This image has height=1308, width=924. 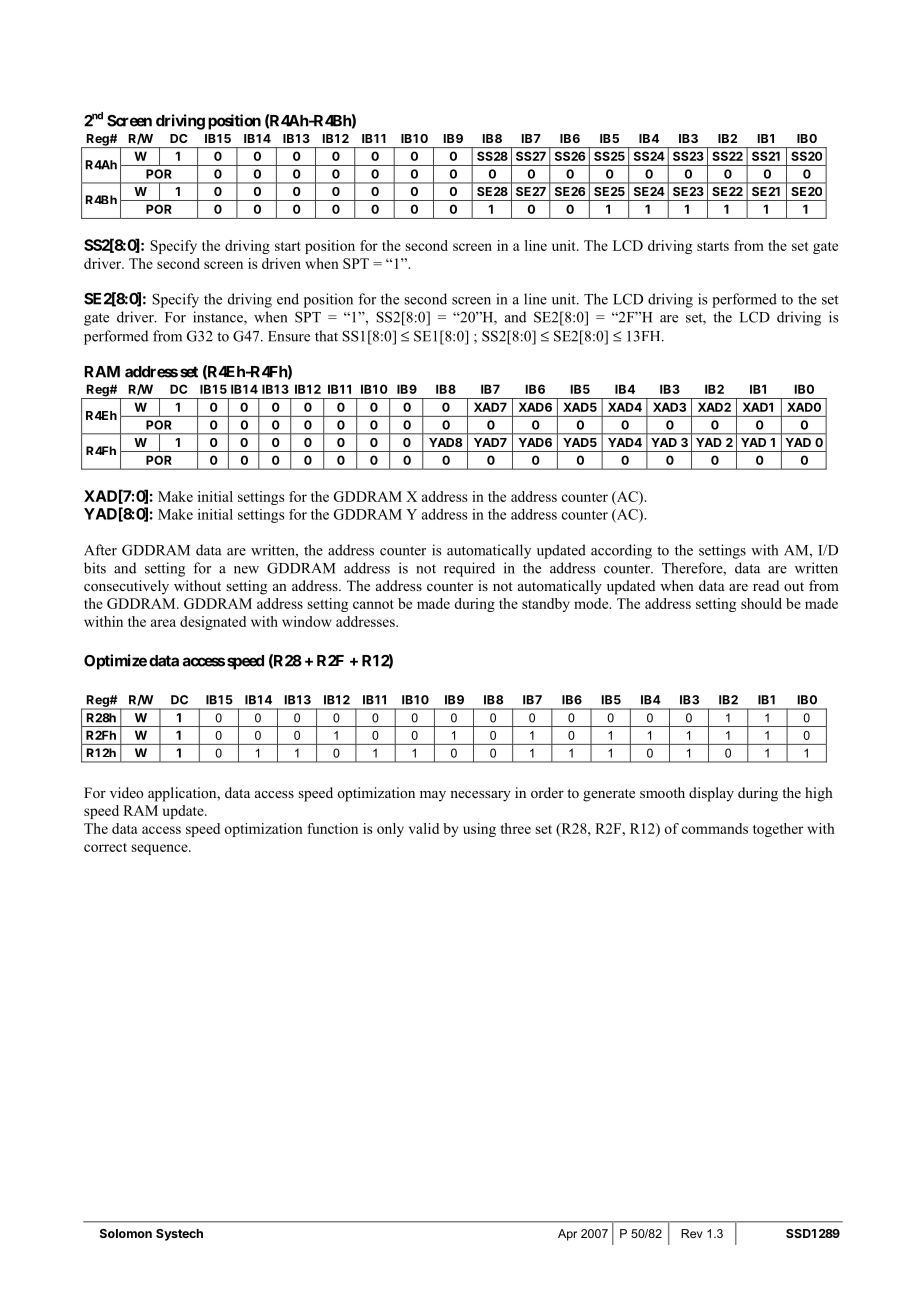 I want to click on using, so click(x=479, y=830).
